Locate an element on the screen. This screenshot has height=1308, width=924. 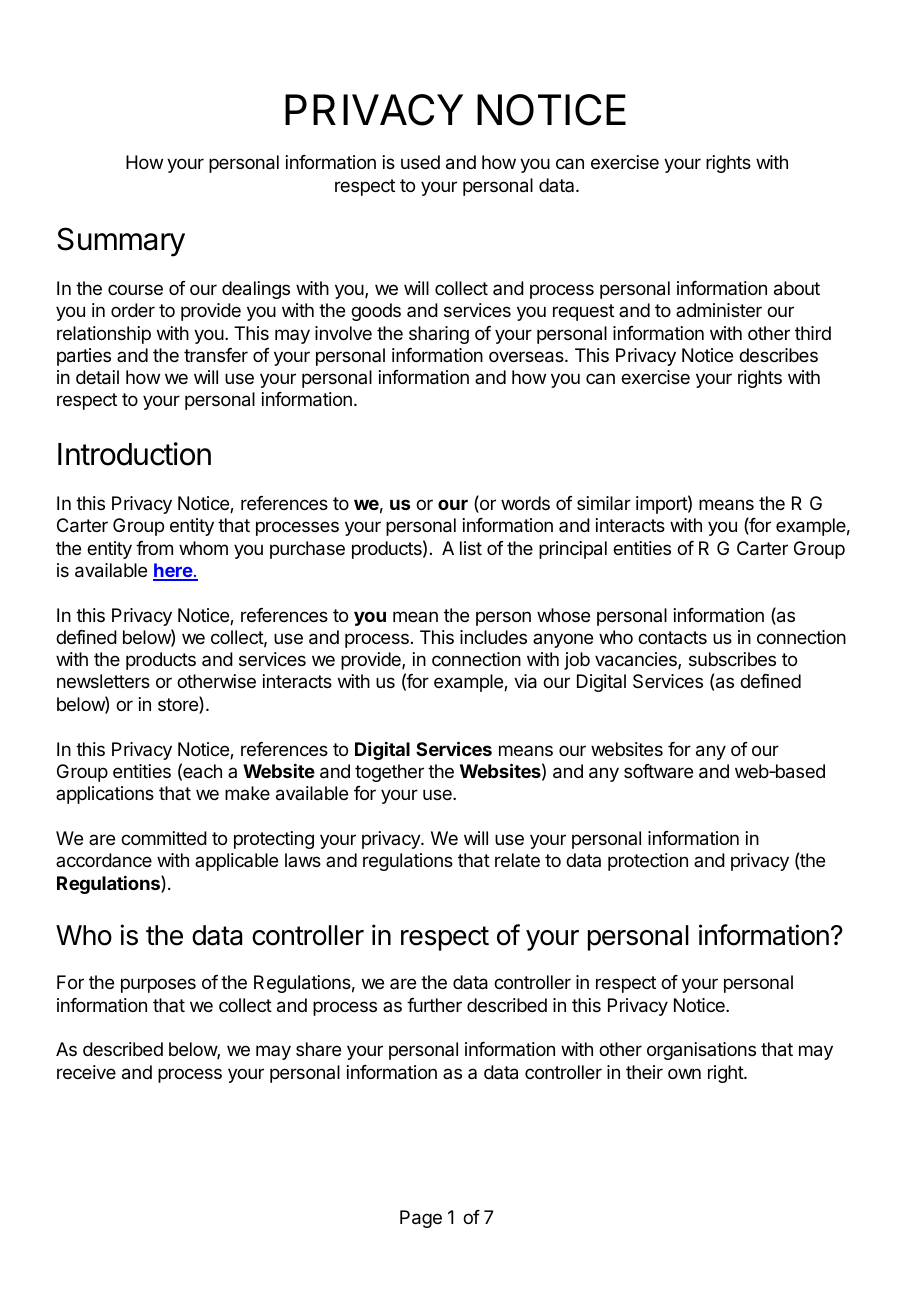
purposes is located at coordinates (158, 985).
